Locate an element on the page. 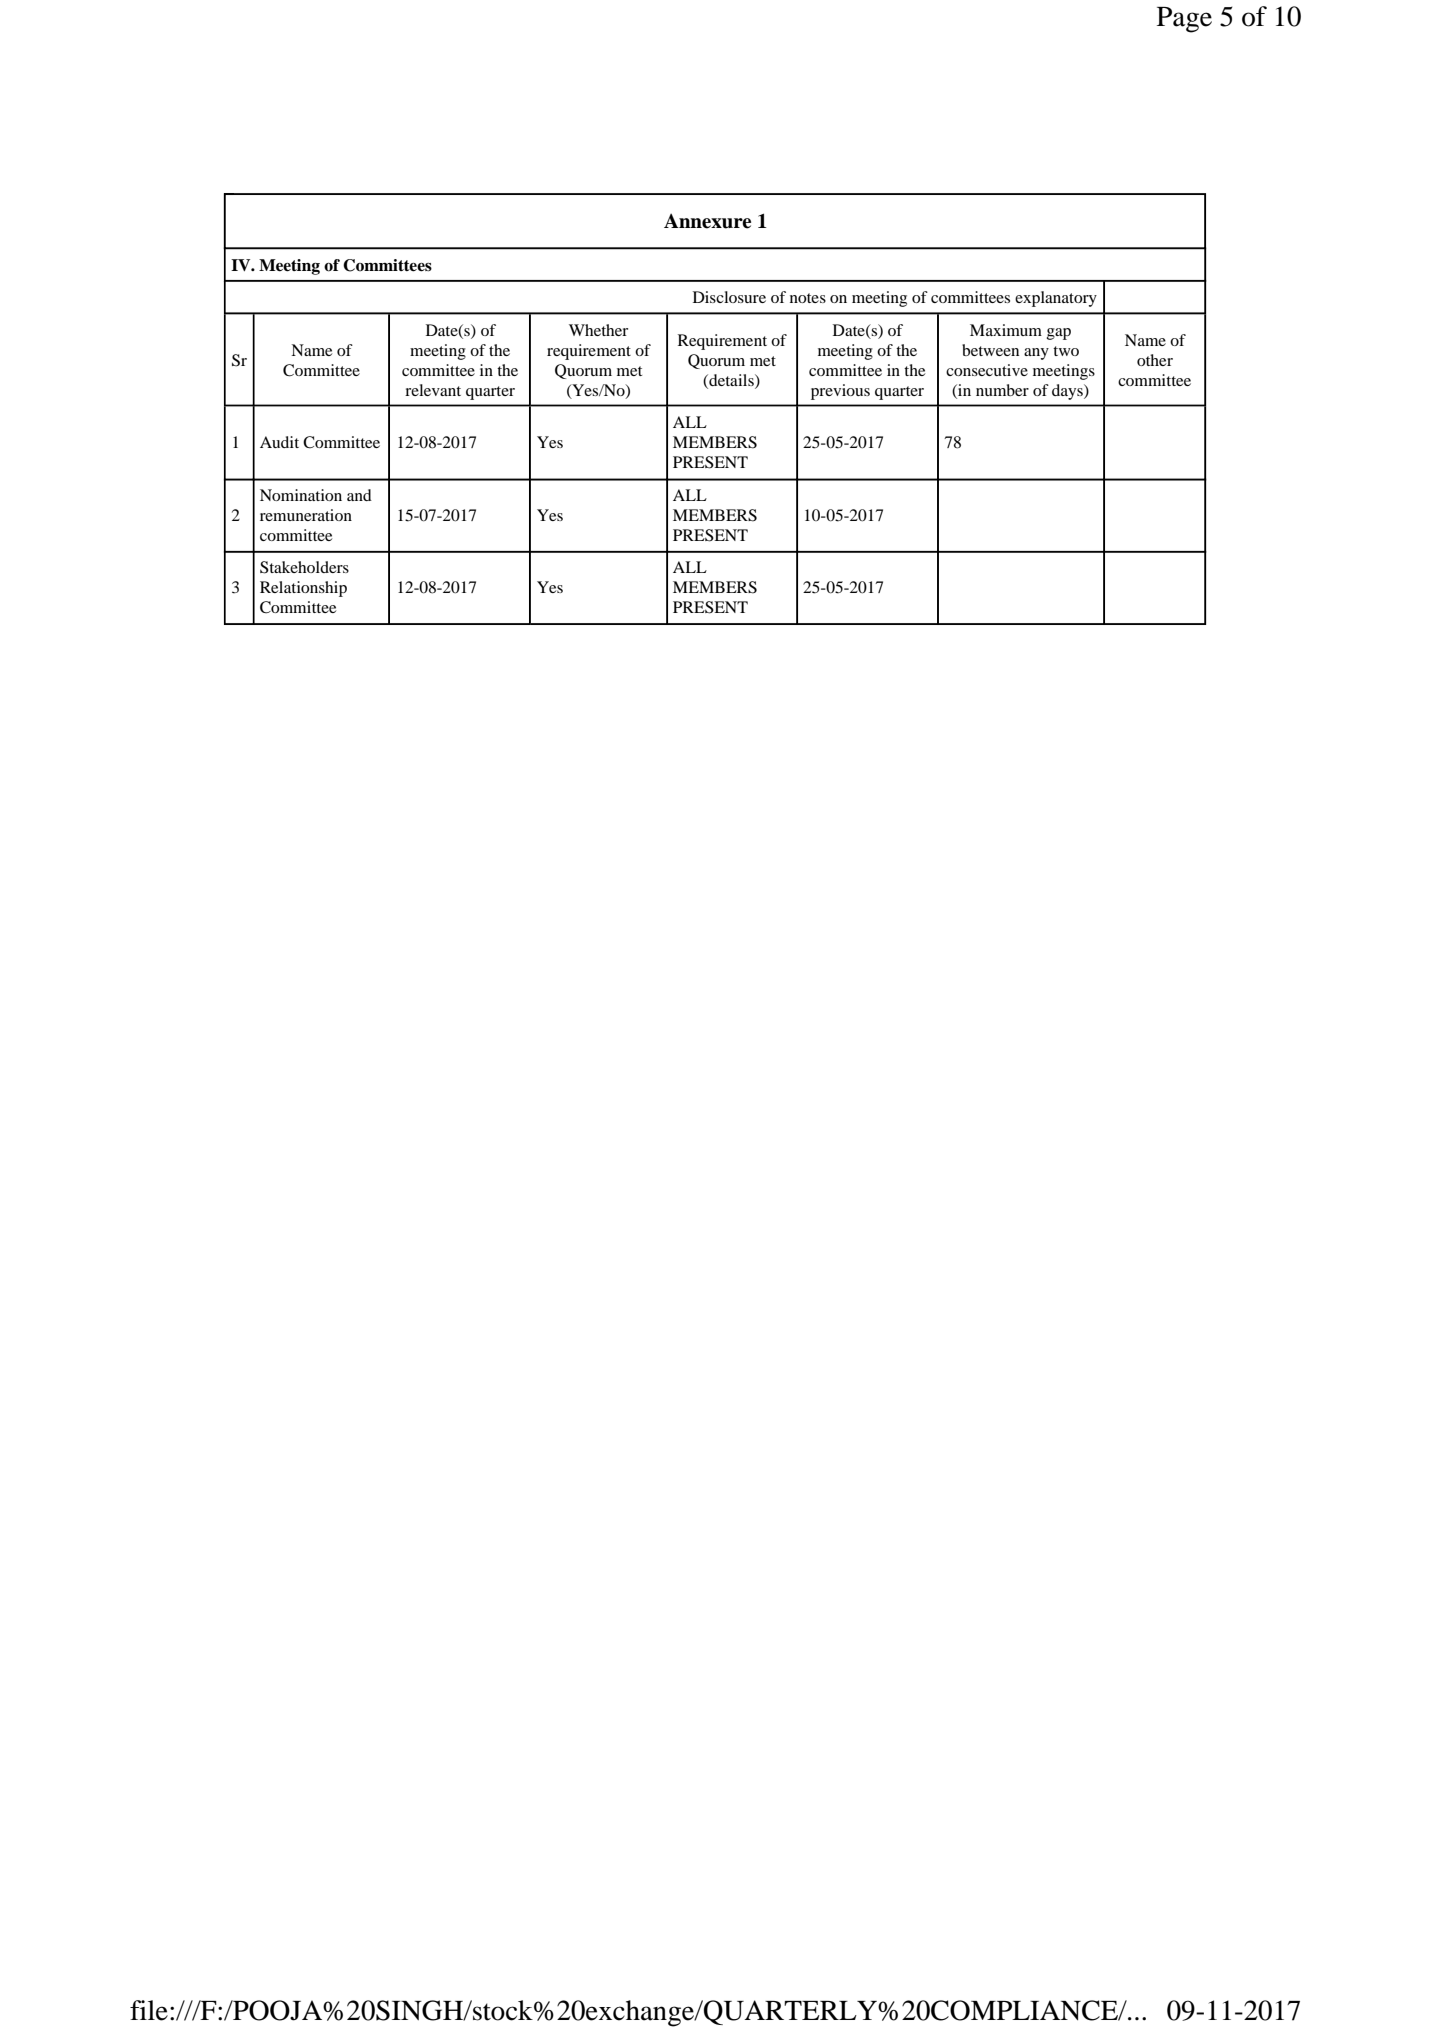 The height and width of the document is (2028, 1433). Disclosure is located at coordinates (729, 297).
